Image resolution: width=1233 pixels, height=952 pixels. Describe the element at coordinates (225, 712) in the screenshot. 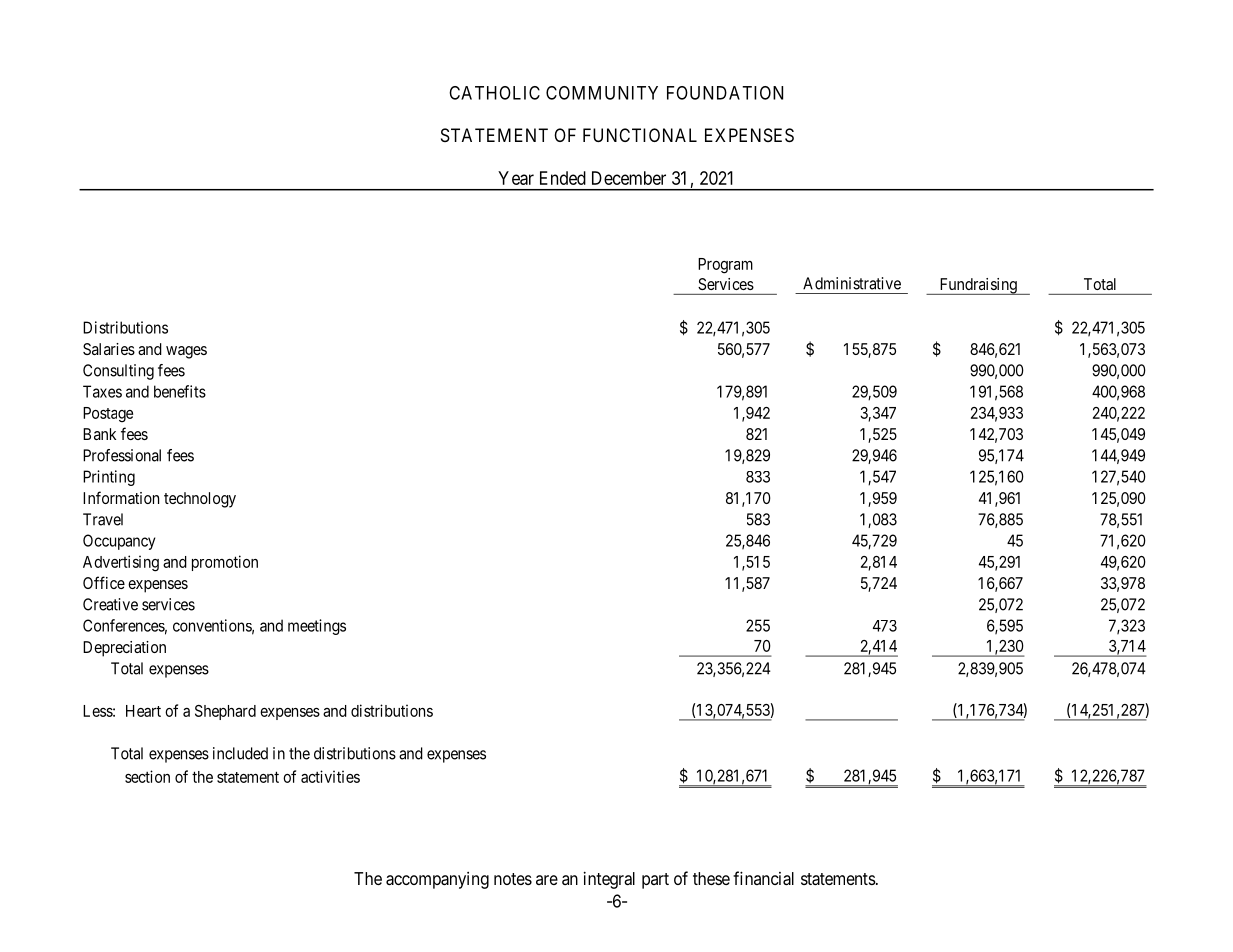

I see `Shephard` at that location.
